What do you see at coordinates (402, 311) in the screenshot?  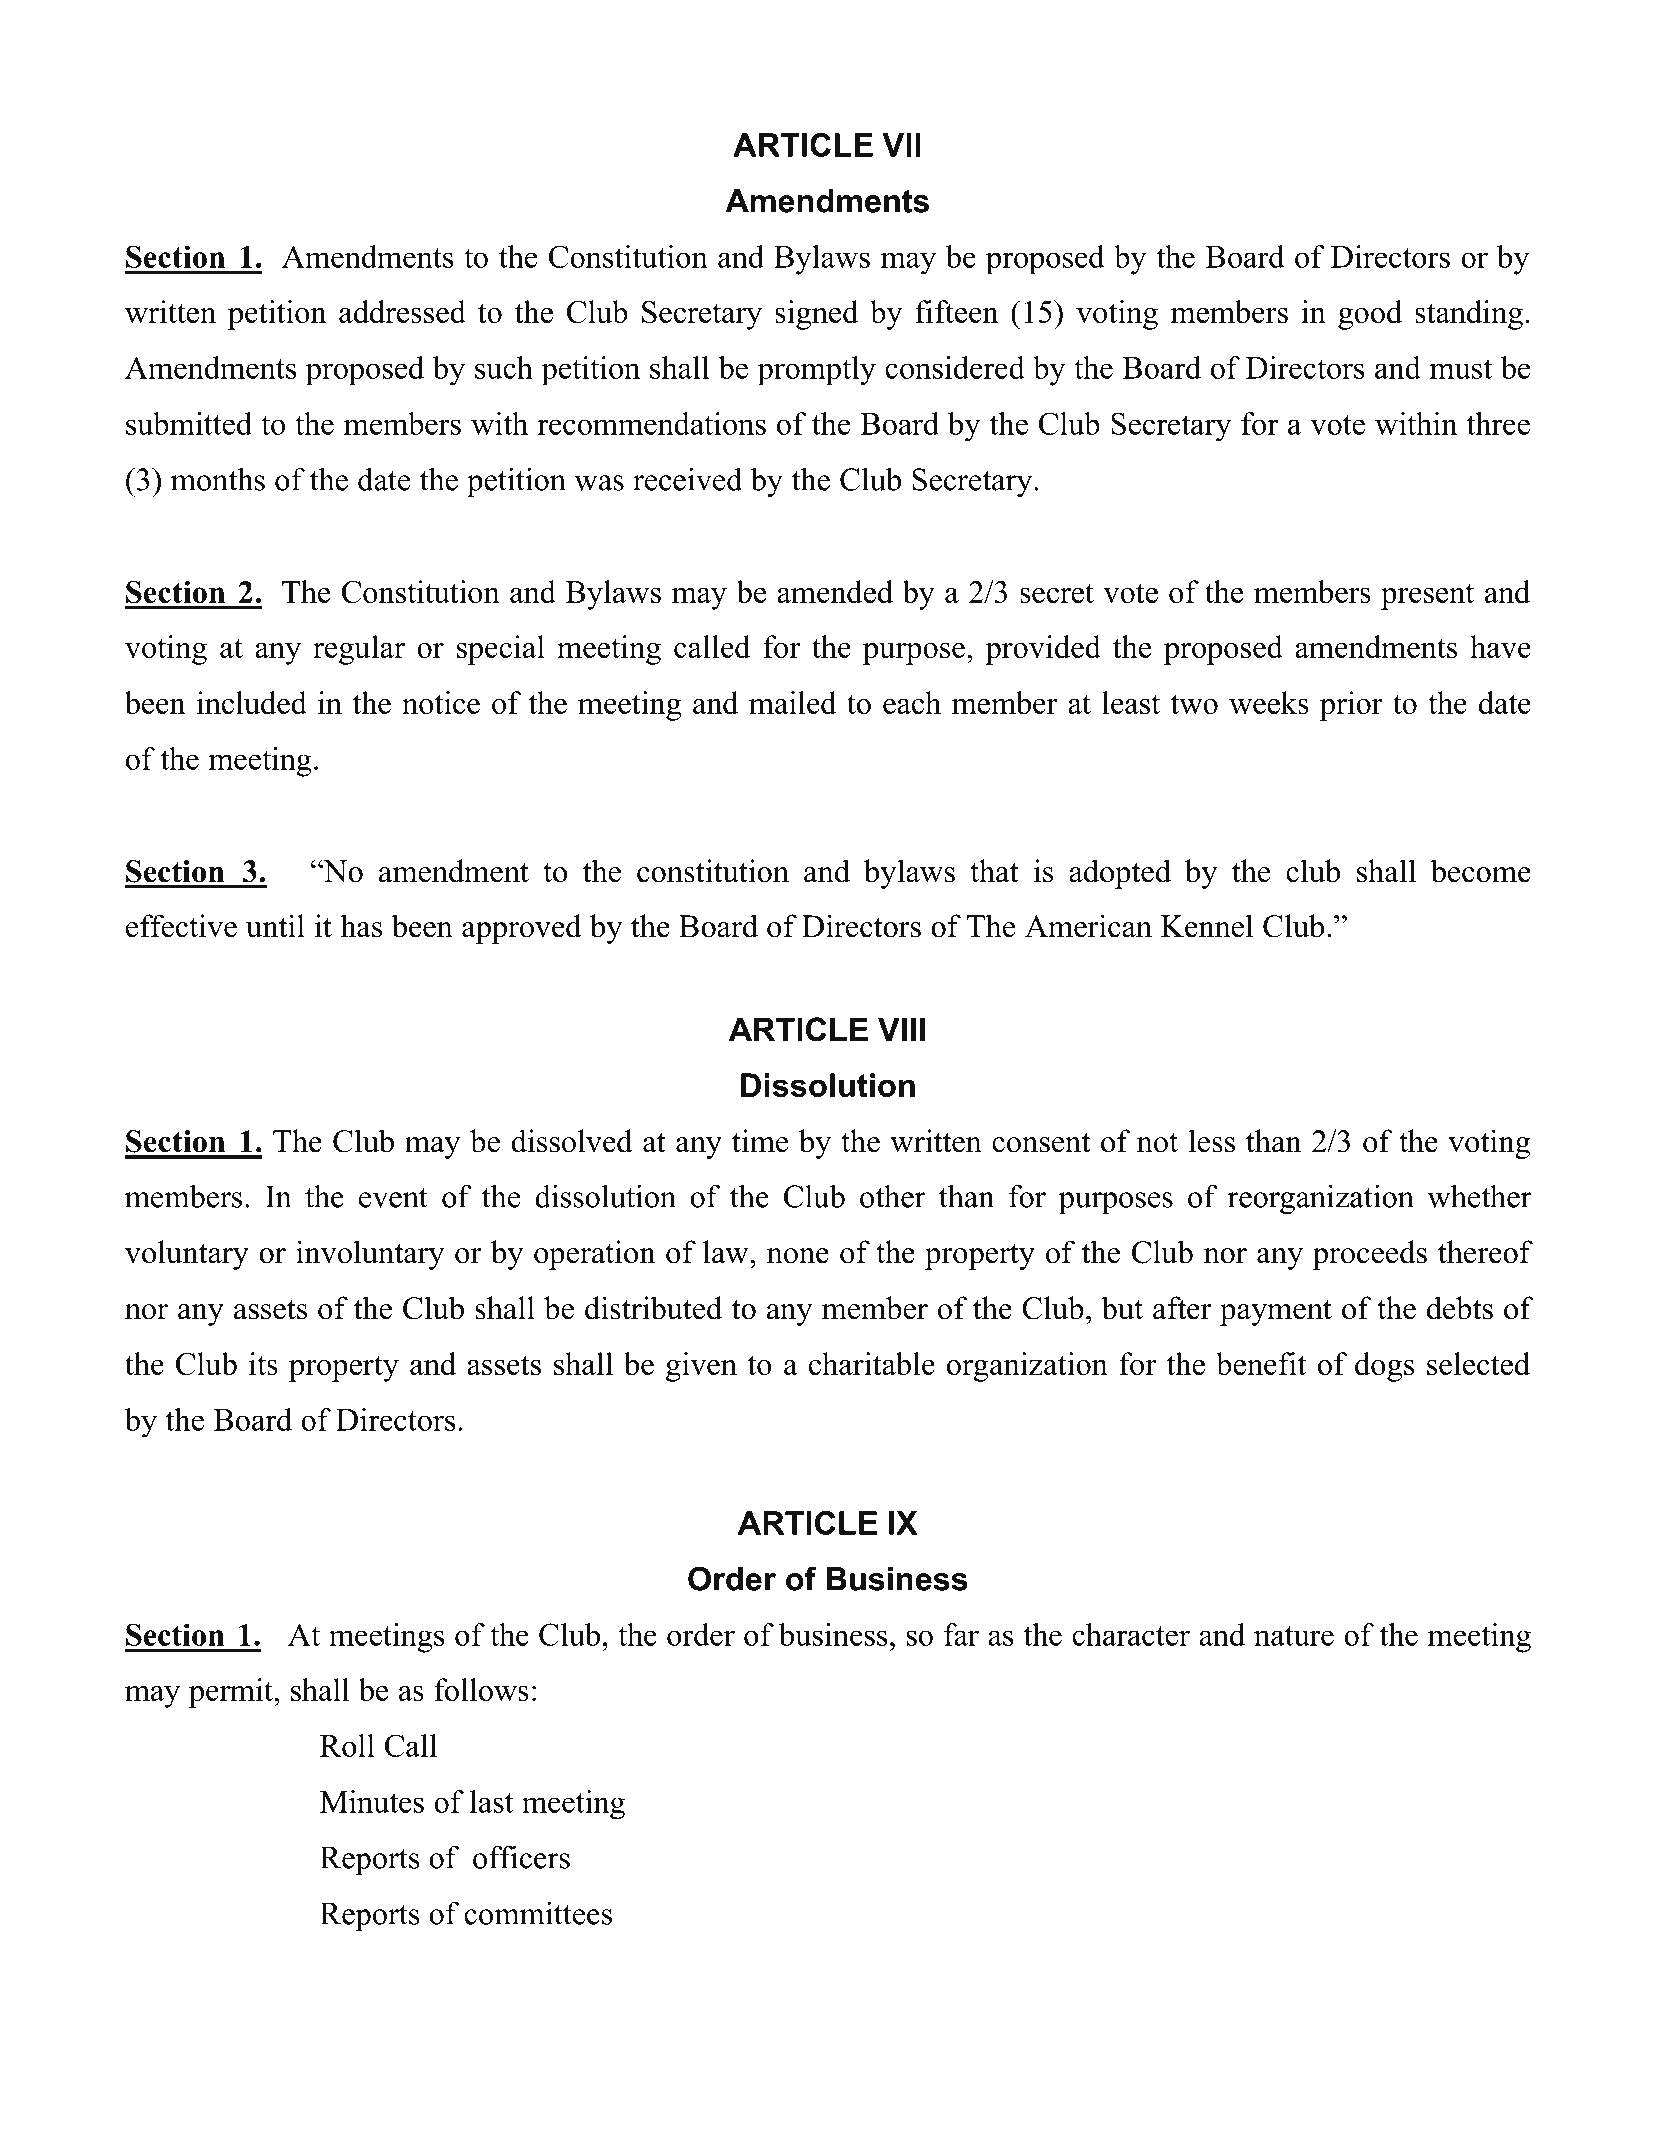 I see `addressed` at bounding box center [402, 311].
